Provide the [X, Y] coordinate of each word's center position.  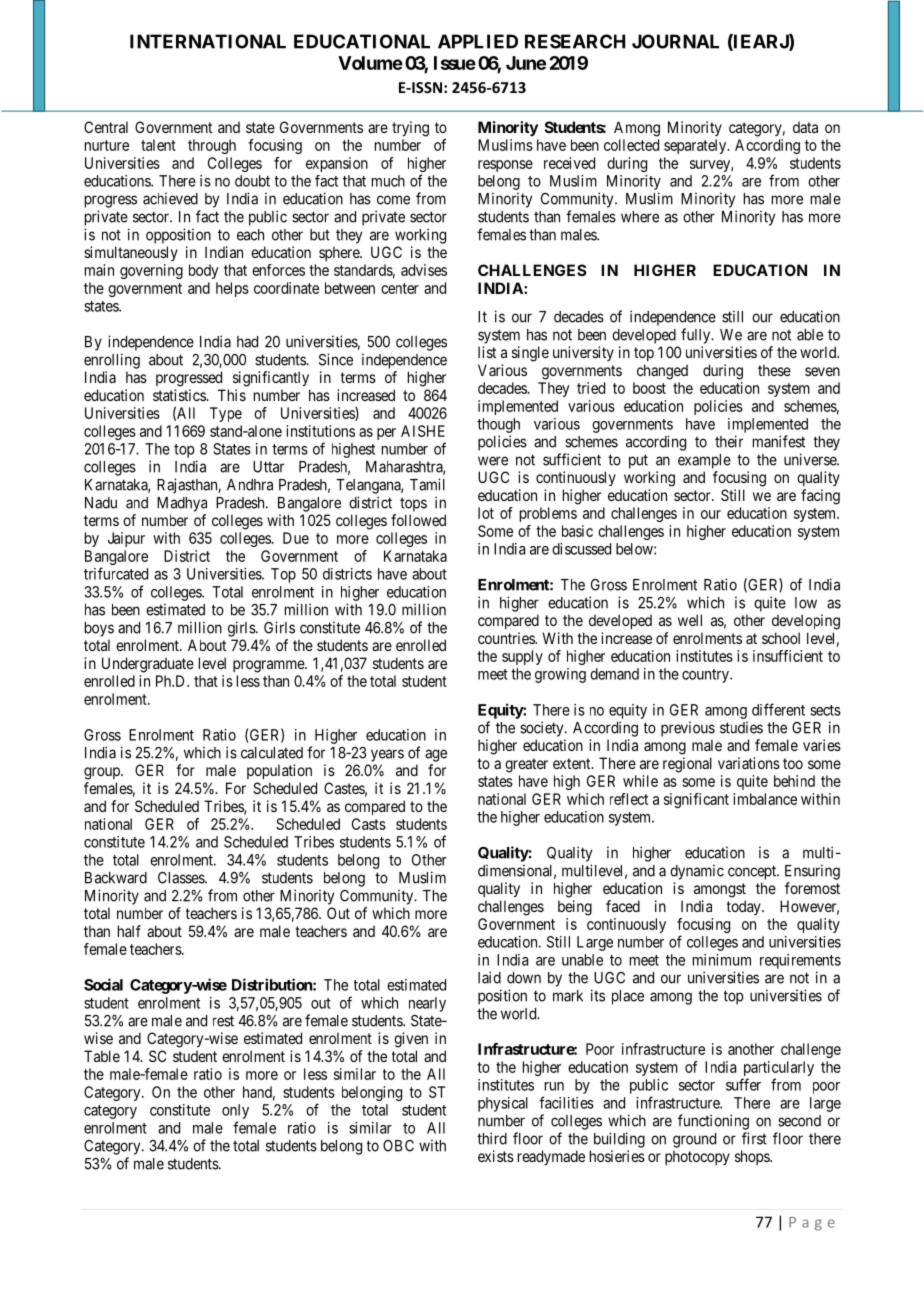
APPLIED [478, 41]
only [235, 1111]
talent [158, 145]
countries [507, 638]
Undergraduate [148, 665]
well [690, 620]
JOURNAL [675, 41]
